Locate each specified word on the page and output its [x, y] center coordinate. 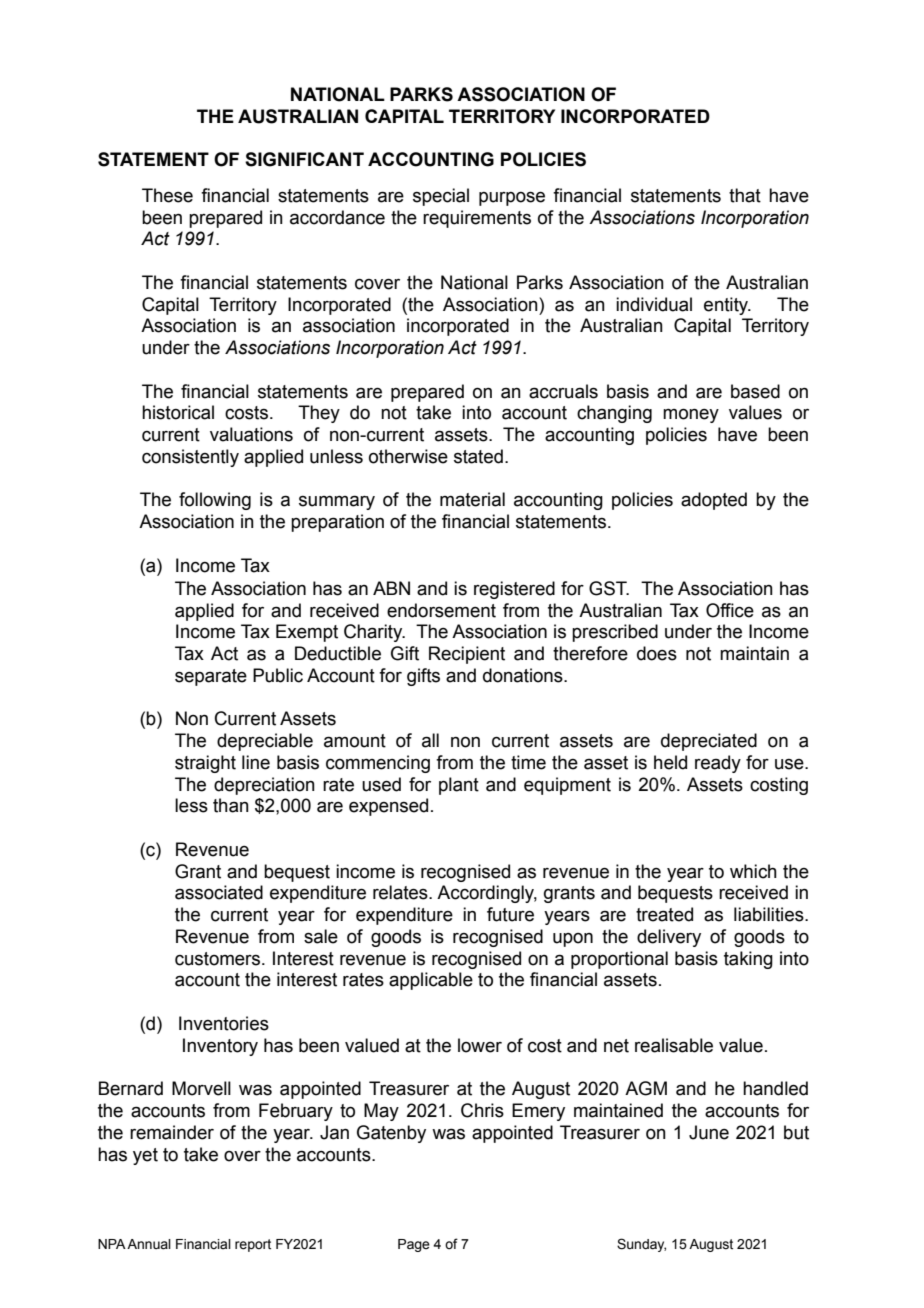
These [167, 195]
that [745, 195]
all [430, 740]
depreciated [709, 742]
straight [205, 764]
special [441, 197]
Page [414, 1245]
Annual [149, 1244]
